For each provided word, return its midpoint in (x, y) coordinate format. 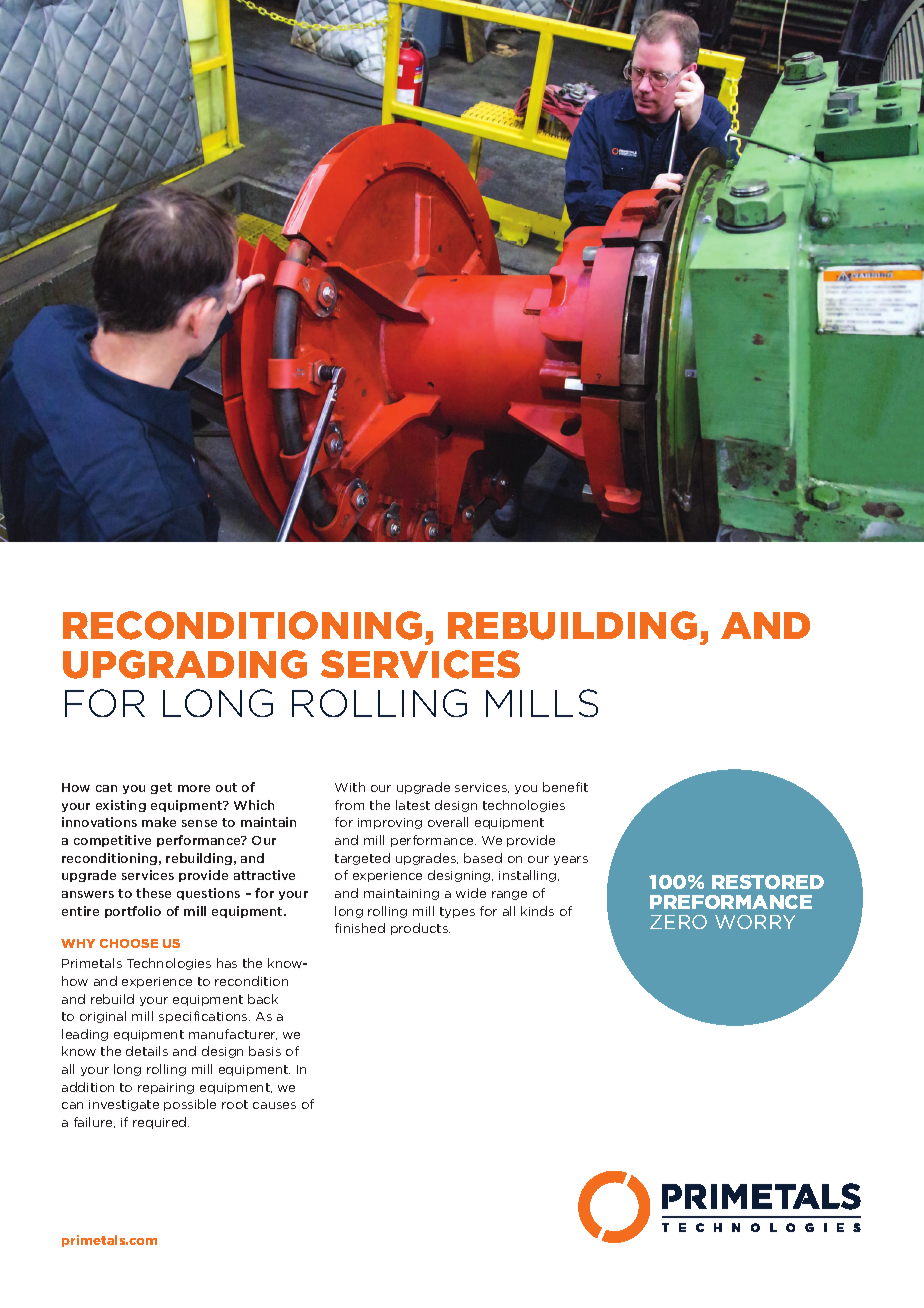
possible (190, 1105)
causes (274, 1105)
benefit (565, 787)
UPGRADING (185, 664)
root (235, 1104)
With (350, 787)
